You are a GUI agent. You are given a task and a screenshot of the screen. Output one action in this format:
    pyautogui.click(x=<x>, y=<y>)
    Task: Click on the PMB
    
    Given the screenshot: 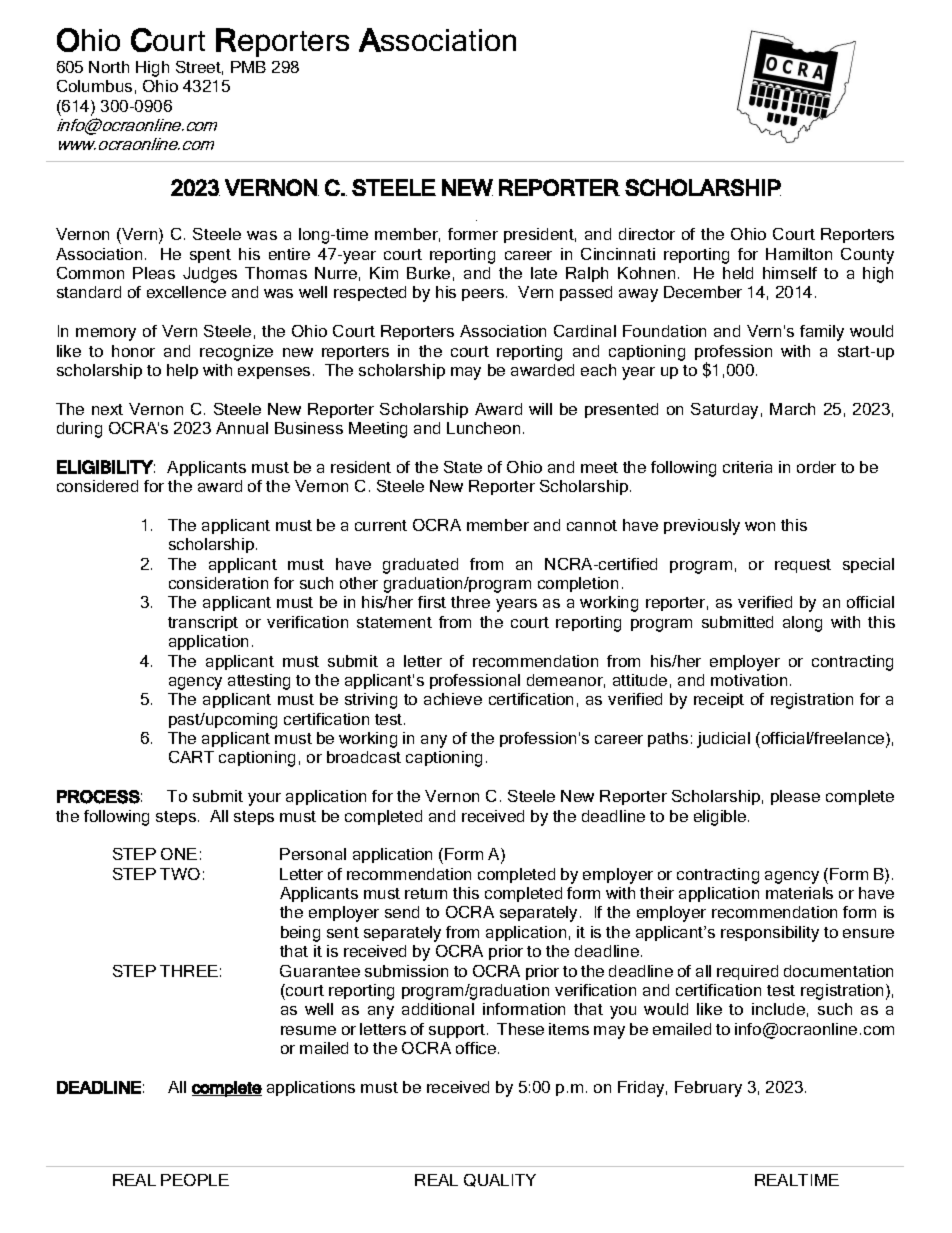 What is the action you would take?
    pyautogui.click(x=248, y=67)
